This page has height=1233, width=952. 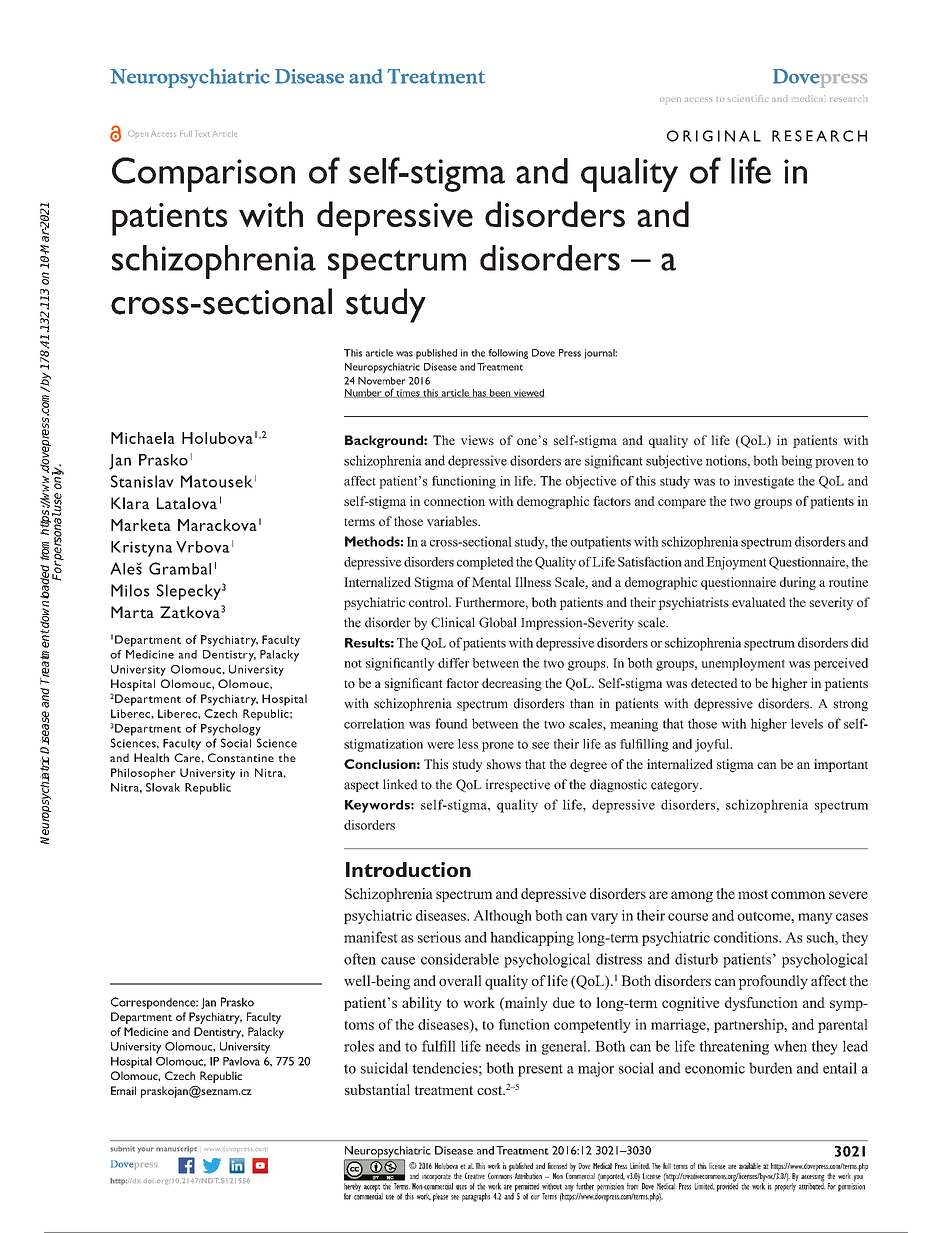 I want to click on Global, so click(x=498, y=622).
